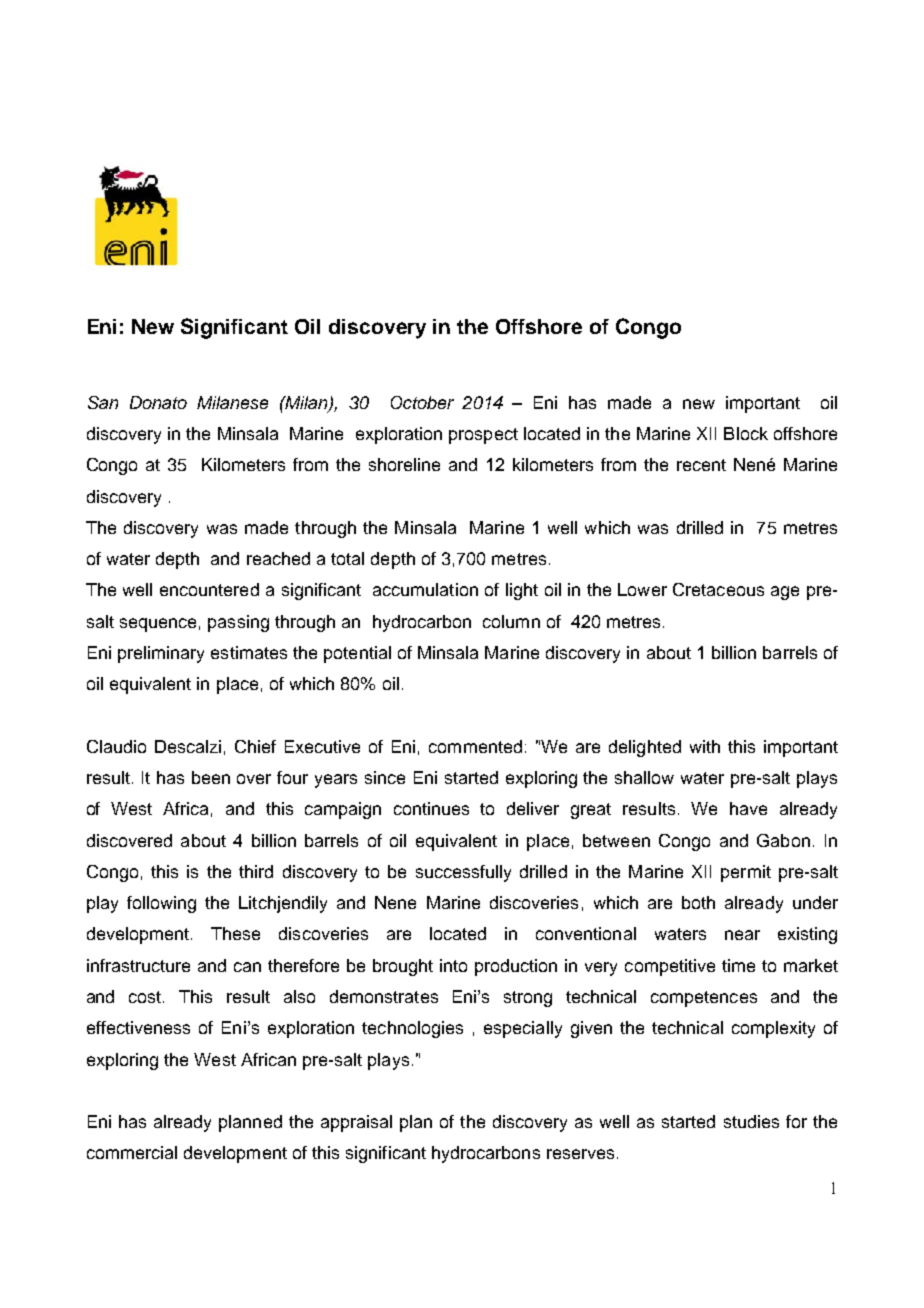 This screenshot has width=924, height=1308. Describe the element at coordinates (161, 654) in the screenshot. I see `preliminary` at that location.
